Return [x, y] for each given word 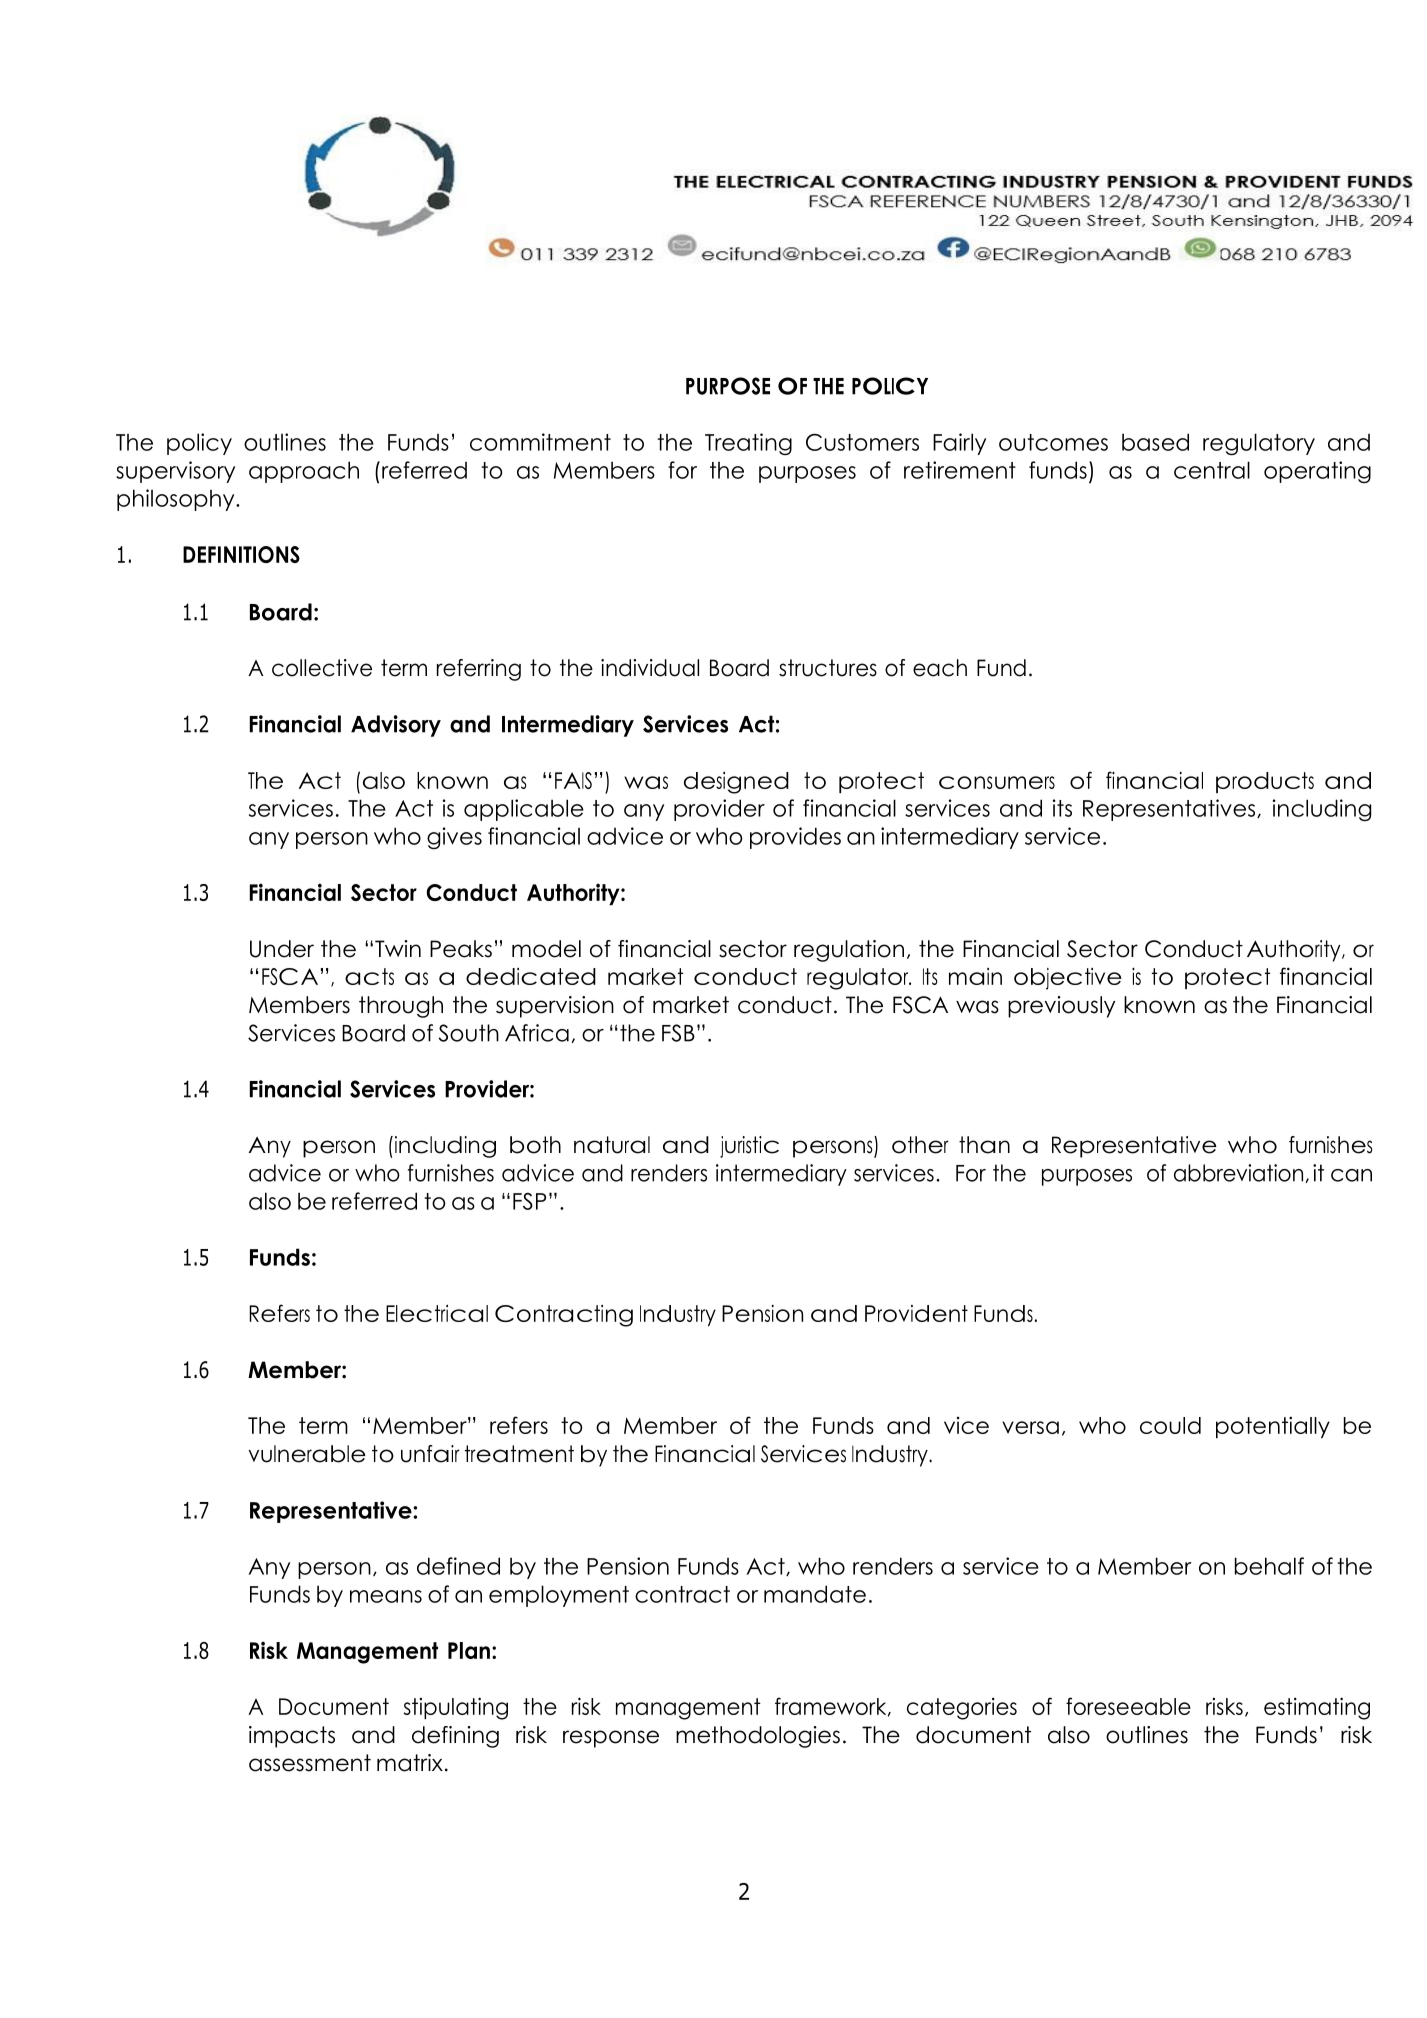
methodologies [758, 1737]
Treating [748, 444]
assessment [310, 1763]
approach [304, 472]
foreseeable [1128, 1706]
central [1212, 470]
